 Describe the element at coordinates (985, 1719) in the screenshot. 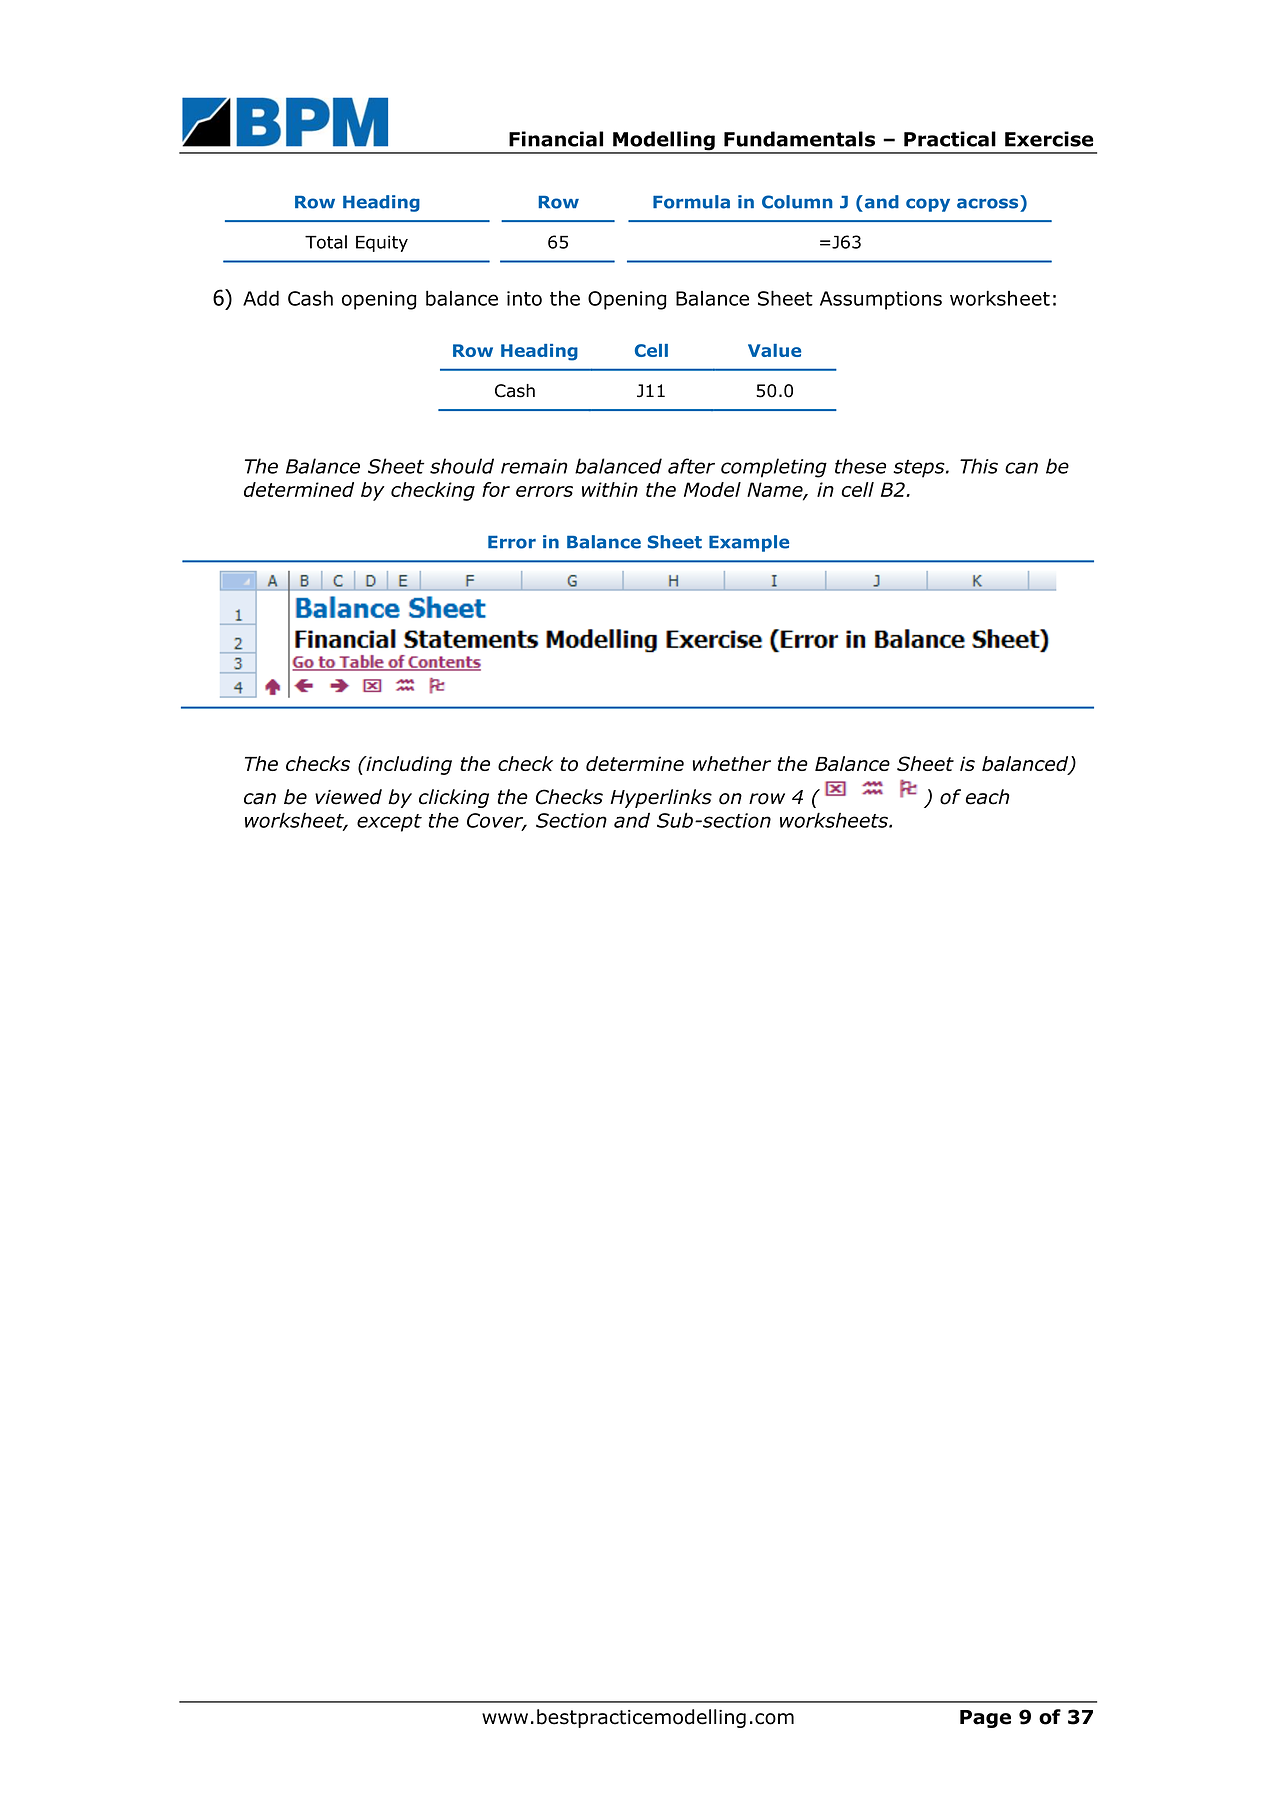

I see `Page` at that location.
